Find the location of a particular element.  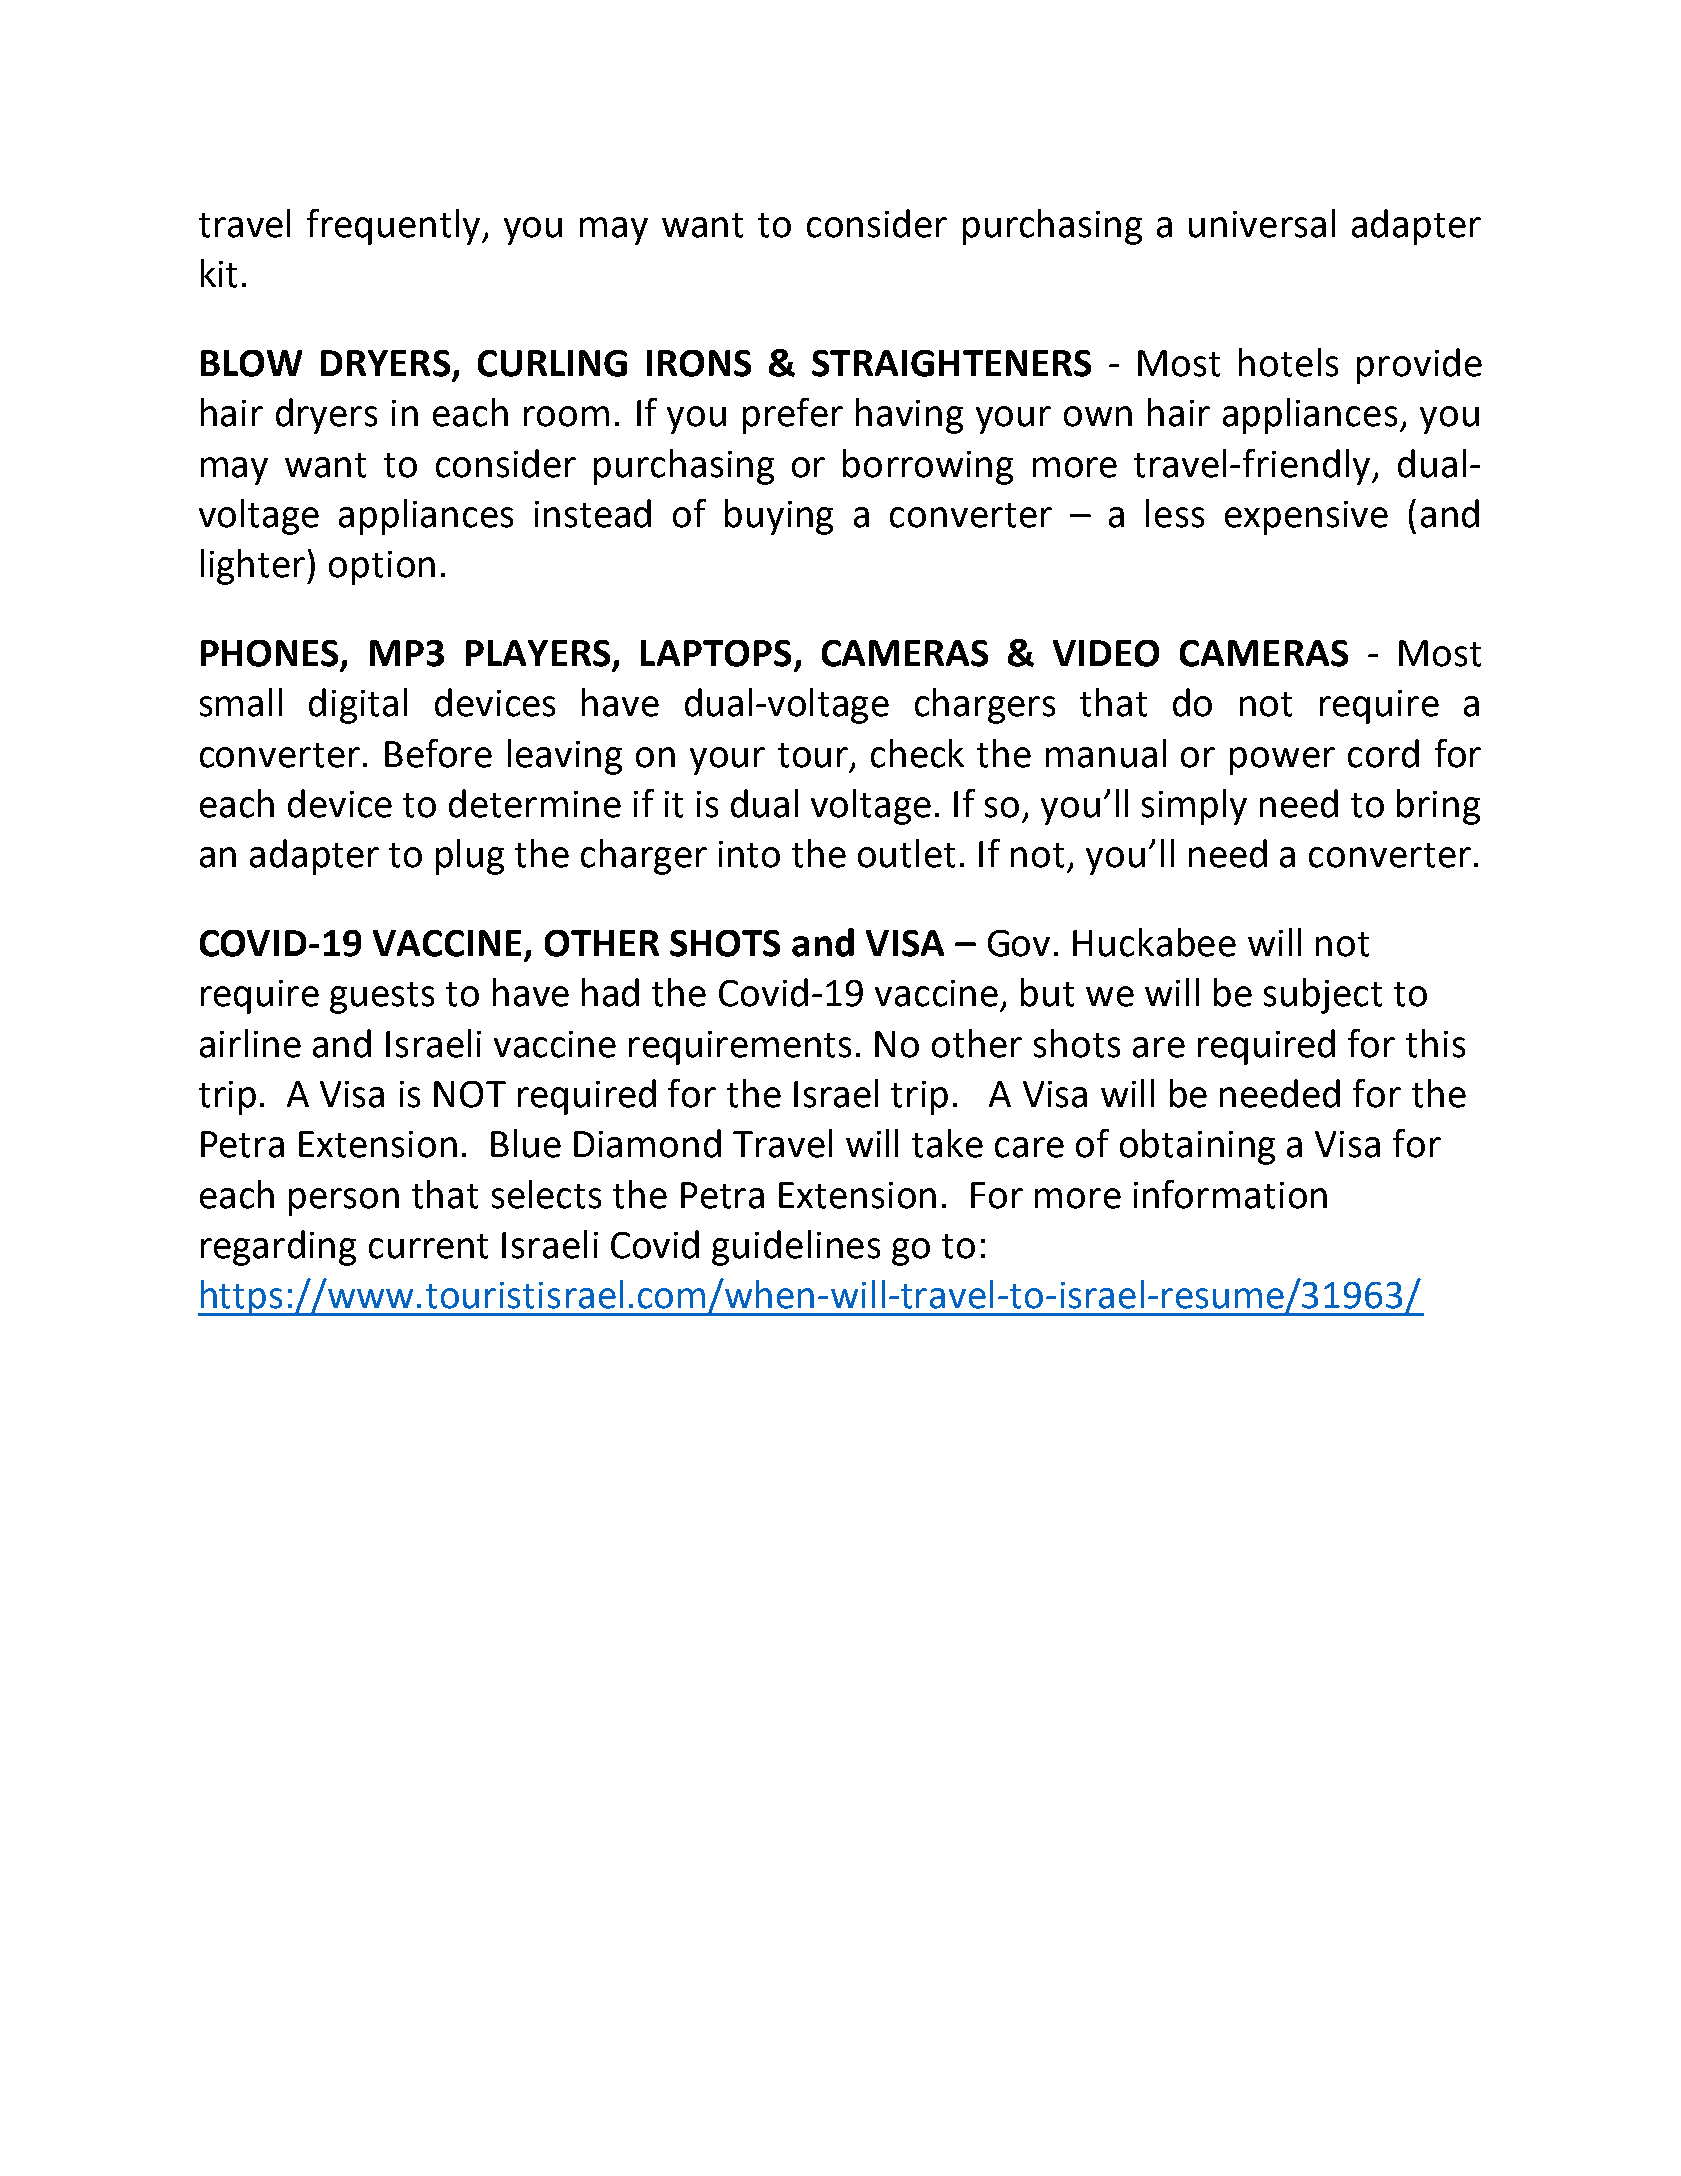

STRAIGHTENERS is located at coordinates (951, 363).
